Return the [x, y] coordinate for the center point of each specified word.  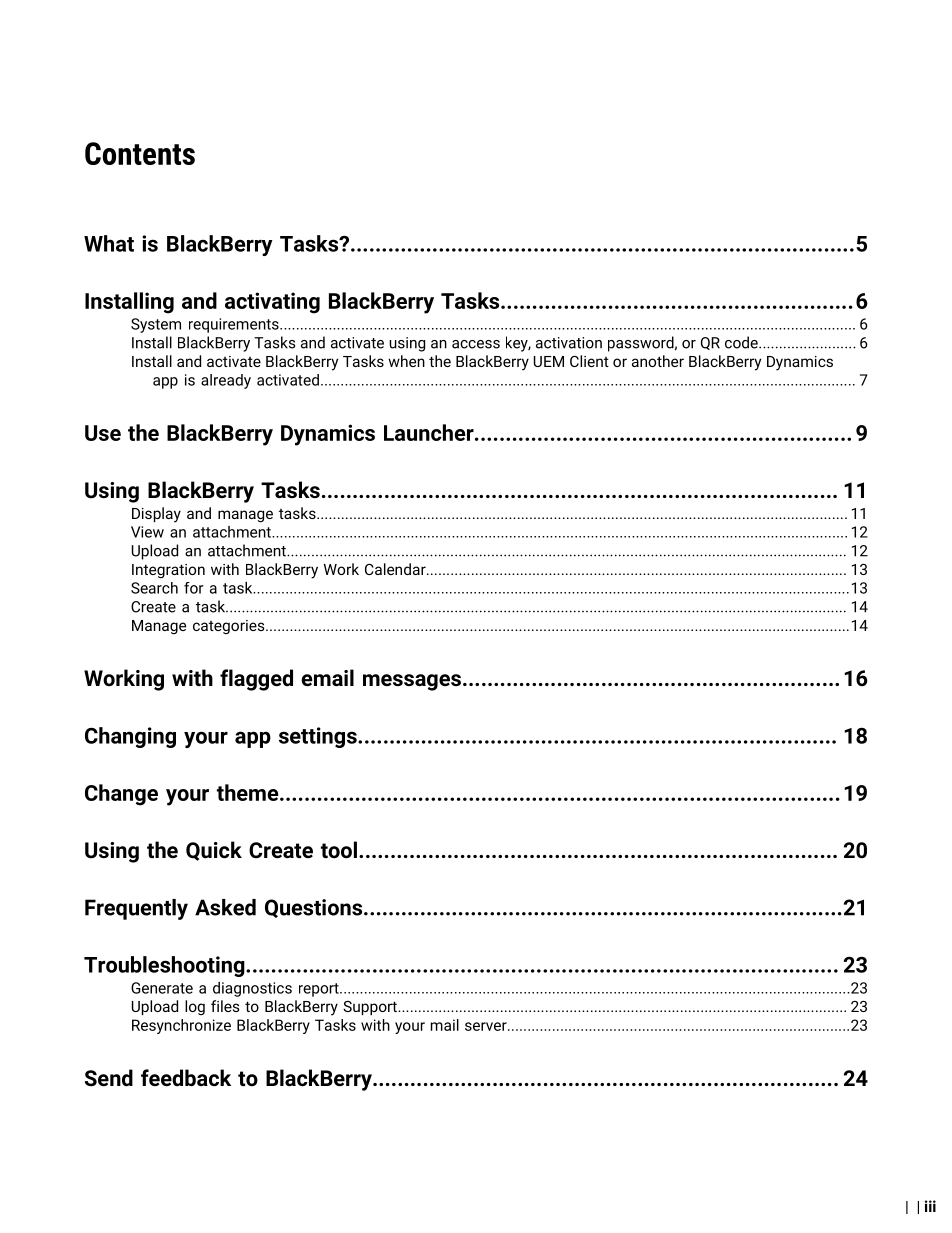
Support [371, 1008]
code [742, 342]
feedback [186, 1078]
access [476, 344]
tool [339, 850]
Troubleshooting [165, 966]
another [658, 361]
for [194, 588]
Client [589, 361]
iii [930, 1206]
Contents [140, 153]
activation [569, 343]
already [226, 381]
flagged [256, 680]
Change [121, 795]
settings [319, 737]
